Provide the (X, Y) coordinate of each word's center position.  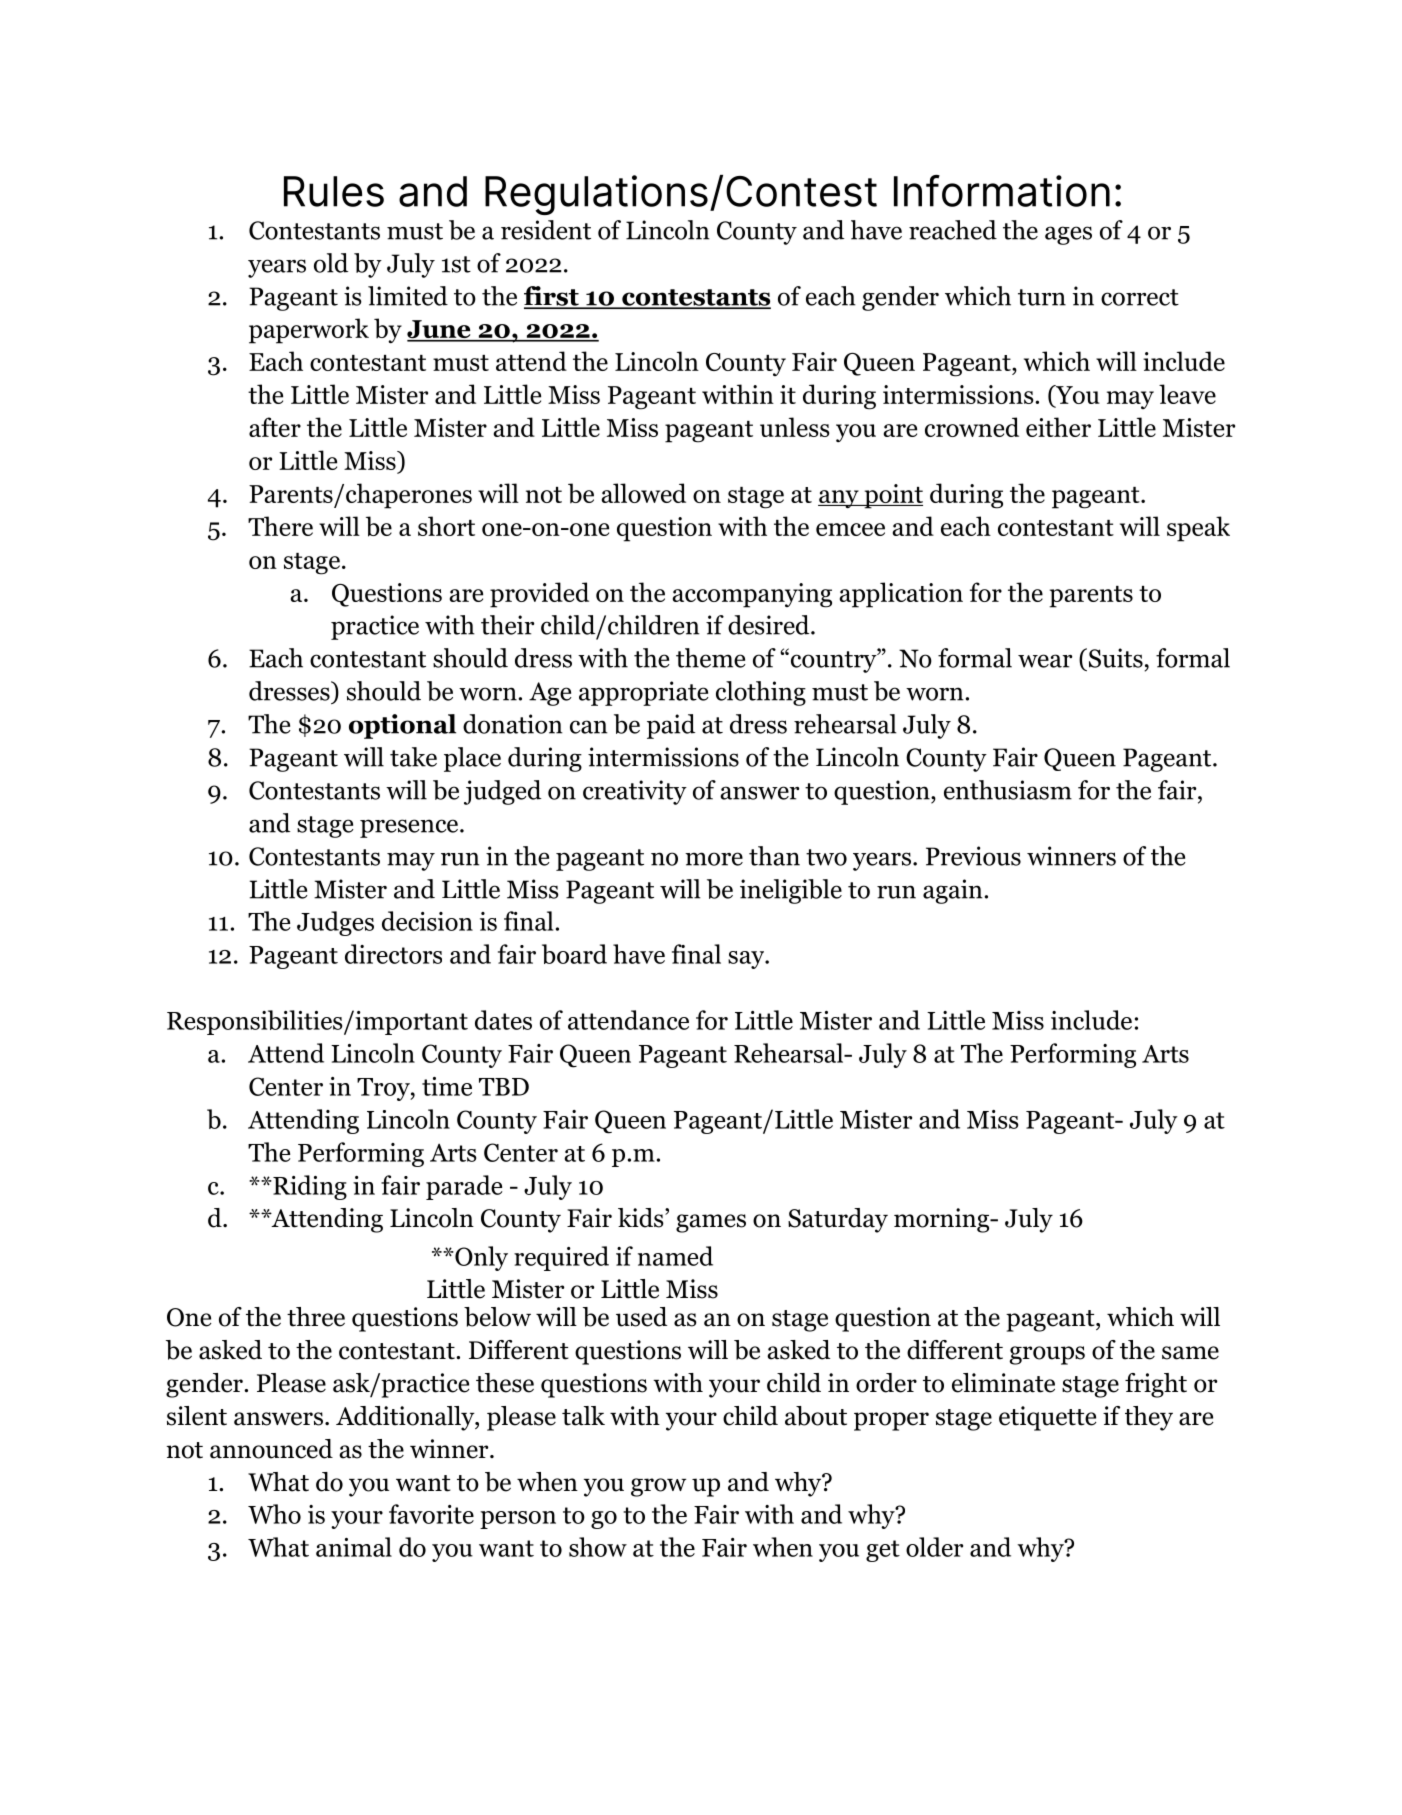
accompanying (752, 595)
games (711, 1223)
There (280, 526)
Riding (309, 1187)
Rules (334, 191)
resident (546, 230)
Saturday (838, 1220)
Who (274, 1514)
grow (658, 1487)
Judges (335, 923)
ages (1068, 235)
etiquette (1048, 1418)
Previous (973, 856)
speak (1198, 529)
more (714, 859)
